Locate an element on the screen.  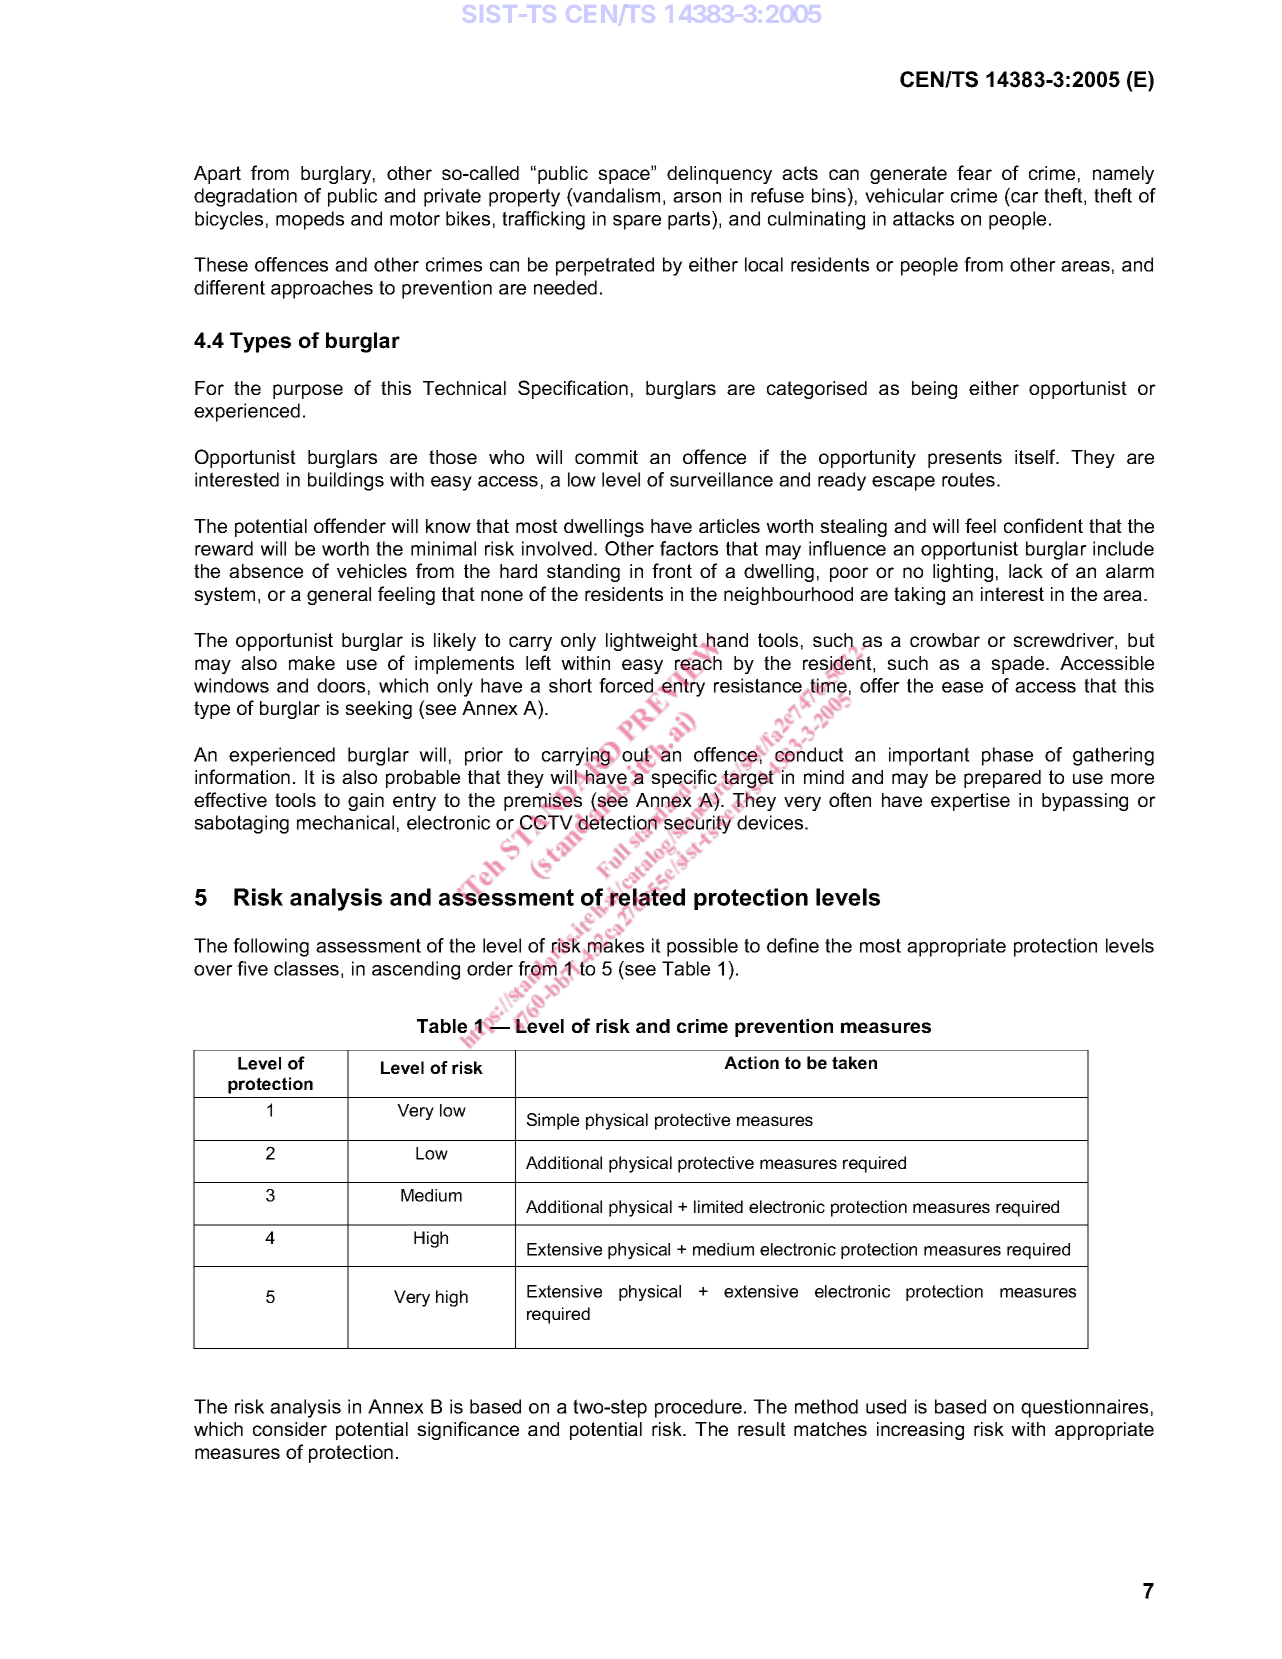
fear is located at coordinates (974, 172).
